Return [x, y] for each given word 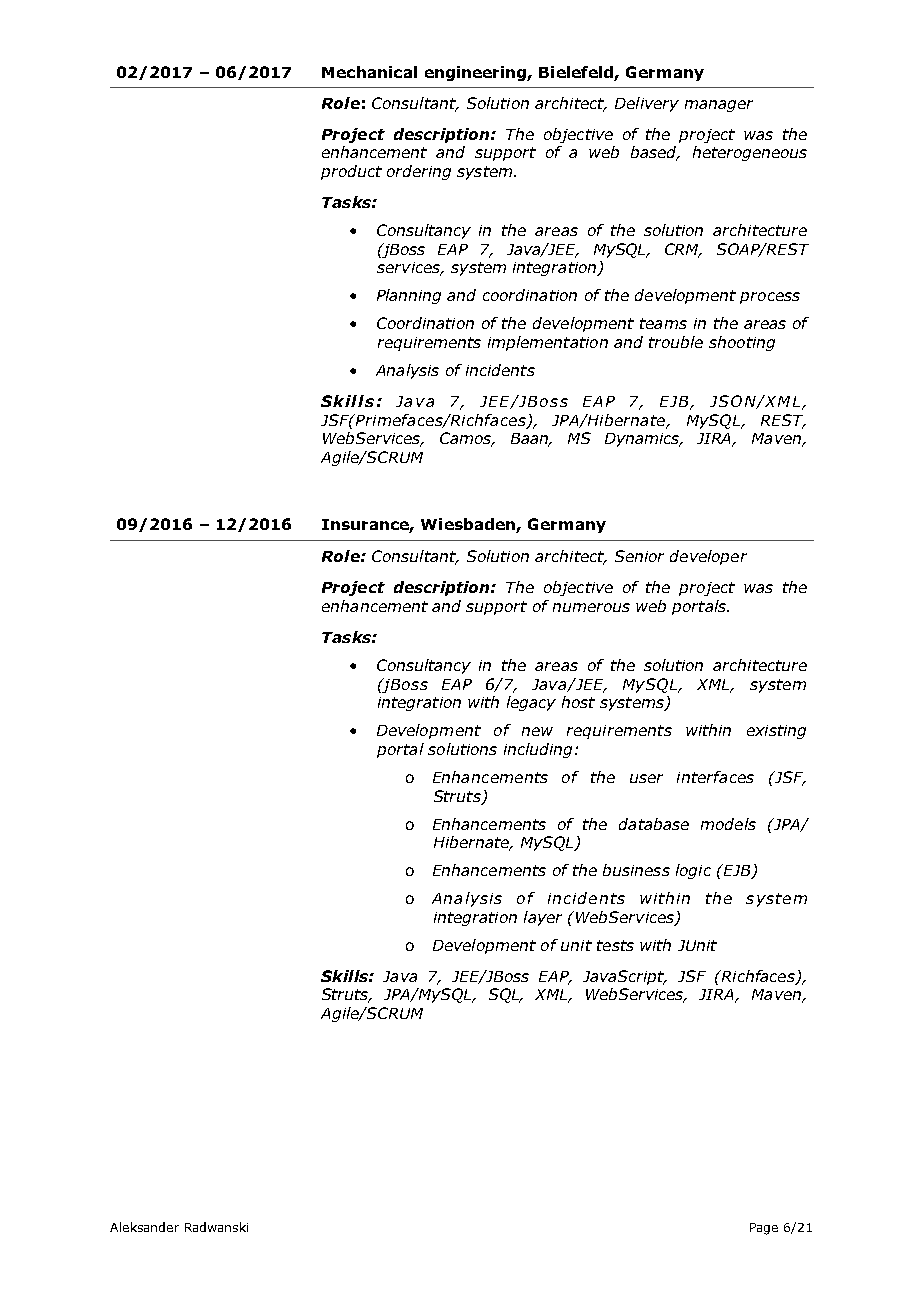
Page [764, 1229]
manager [719, 106]
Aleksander [144, 1227]
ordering [419, 172]
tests [615, 945]
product [351, 172]
